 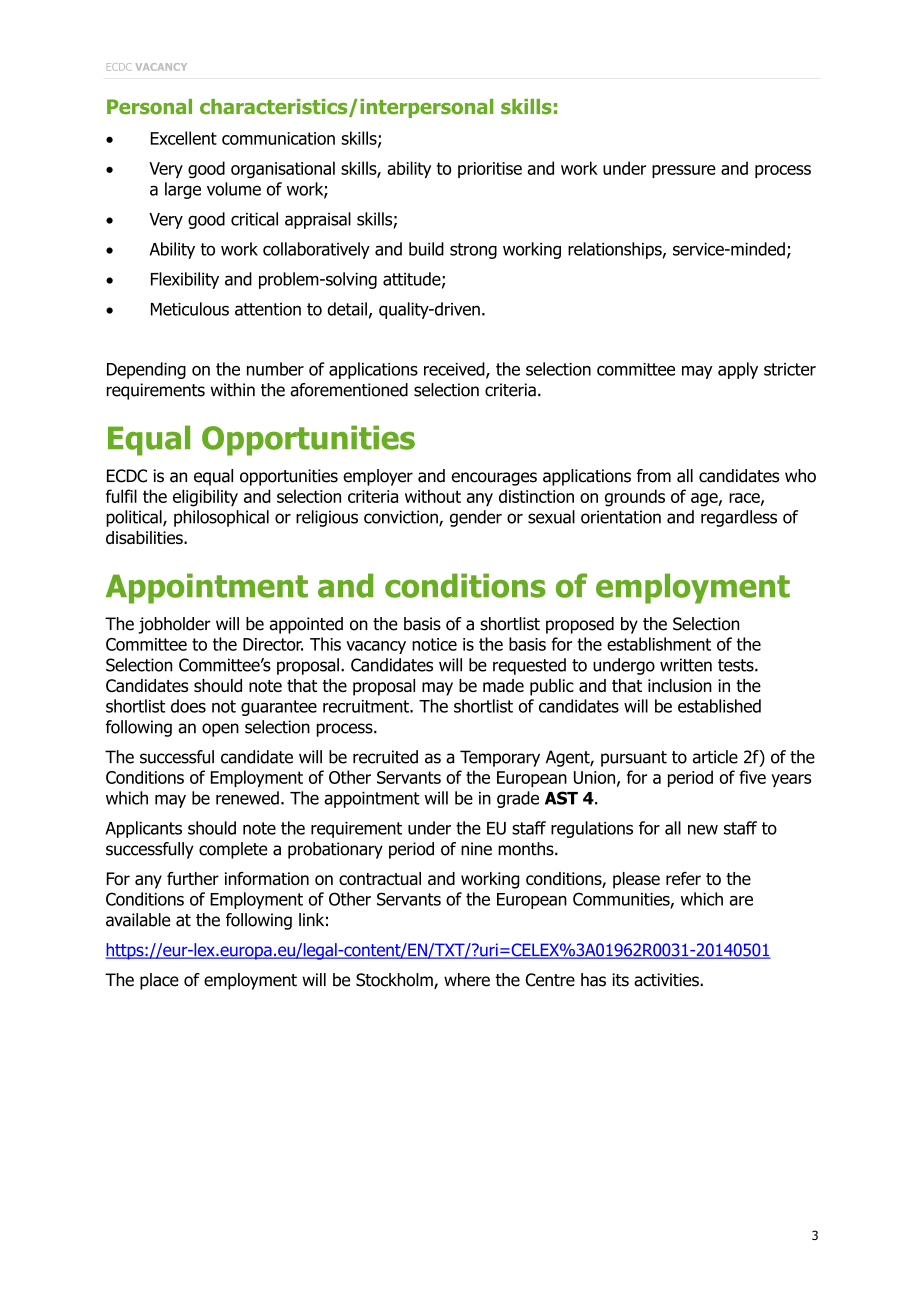 I want to click on regardless, so click(x=739, y=518).
